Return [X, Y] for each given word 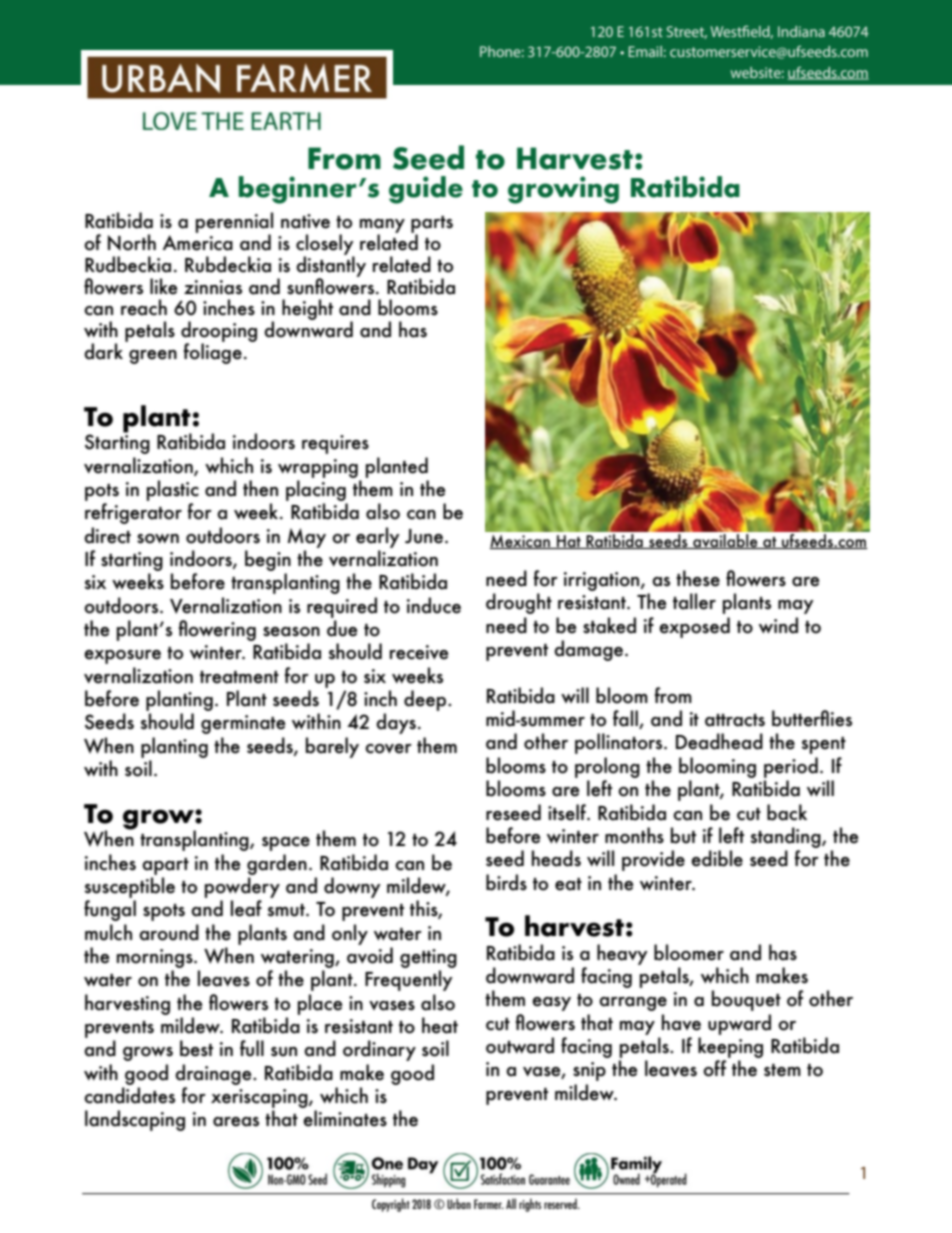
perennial [234, 223]
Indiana [801, 31]
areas [236, 1122]
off [714, 1068]
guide [426, 190]
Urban [459, 1203]
